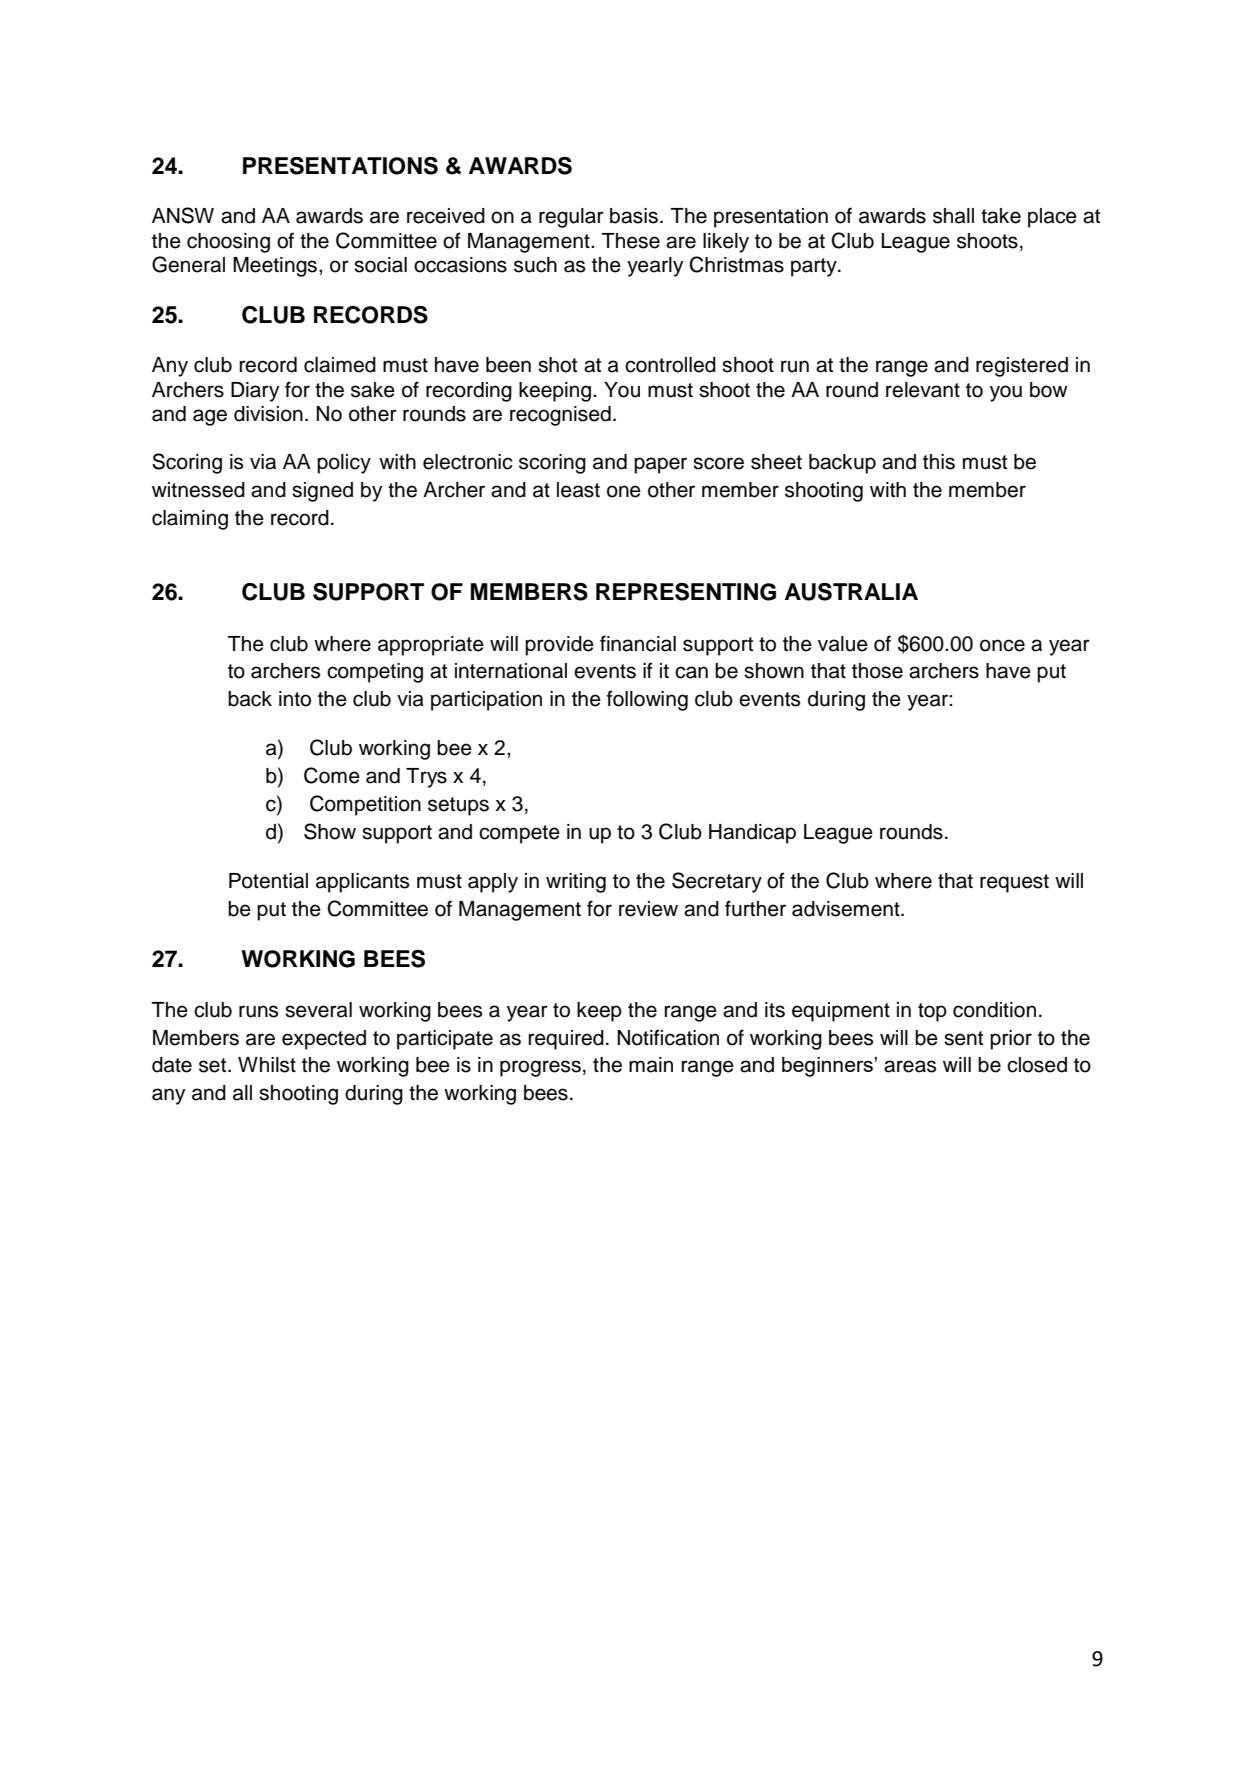 The width and height of the page is (1255, 1775). What do you see at coordinates (332, 775) in the page?
I see `Come` at bounding box center [332, 775].
